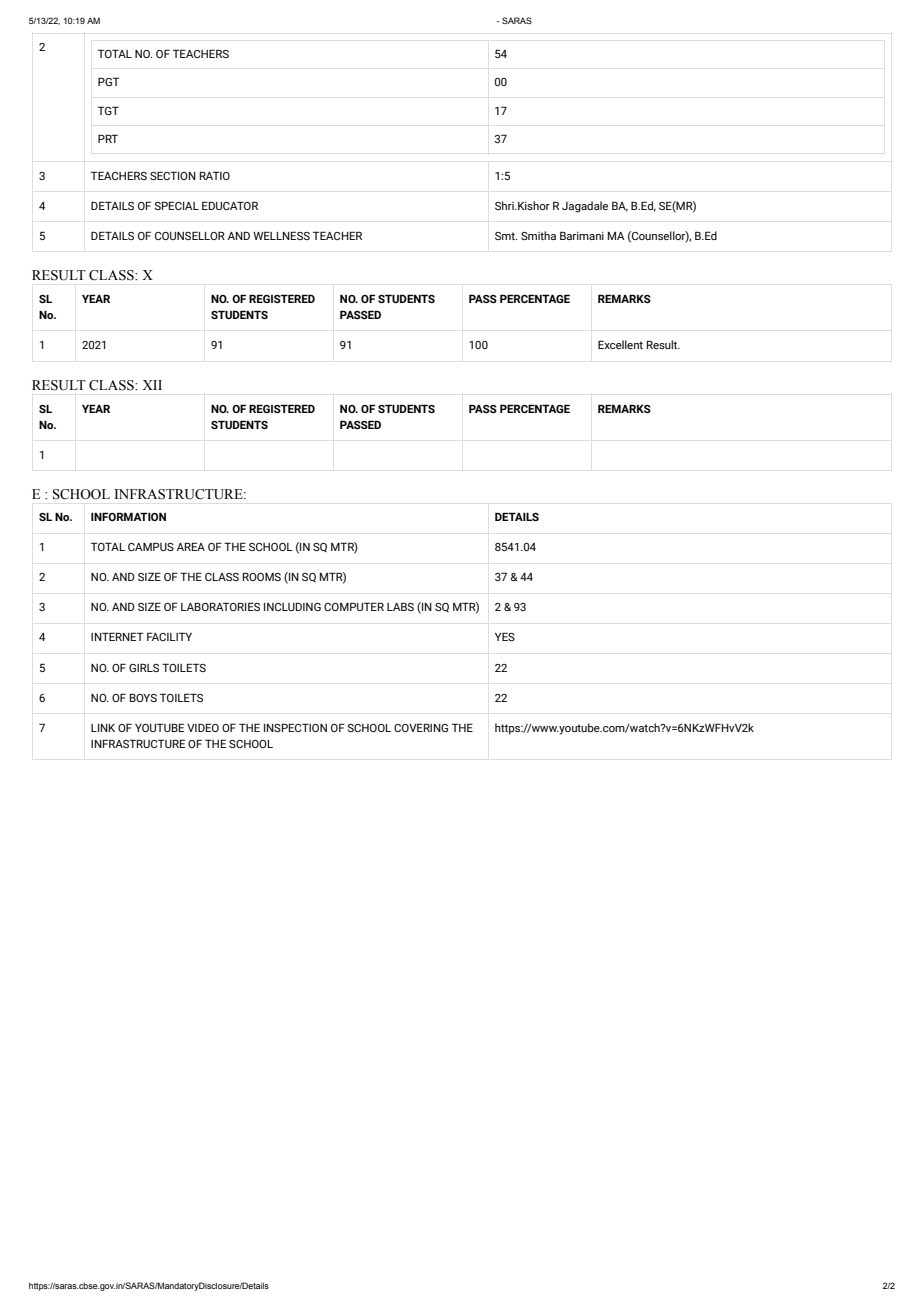 The width and height of the screenshot is (924, 1308). I want to click on COVERING, so click(421, 727).
